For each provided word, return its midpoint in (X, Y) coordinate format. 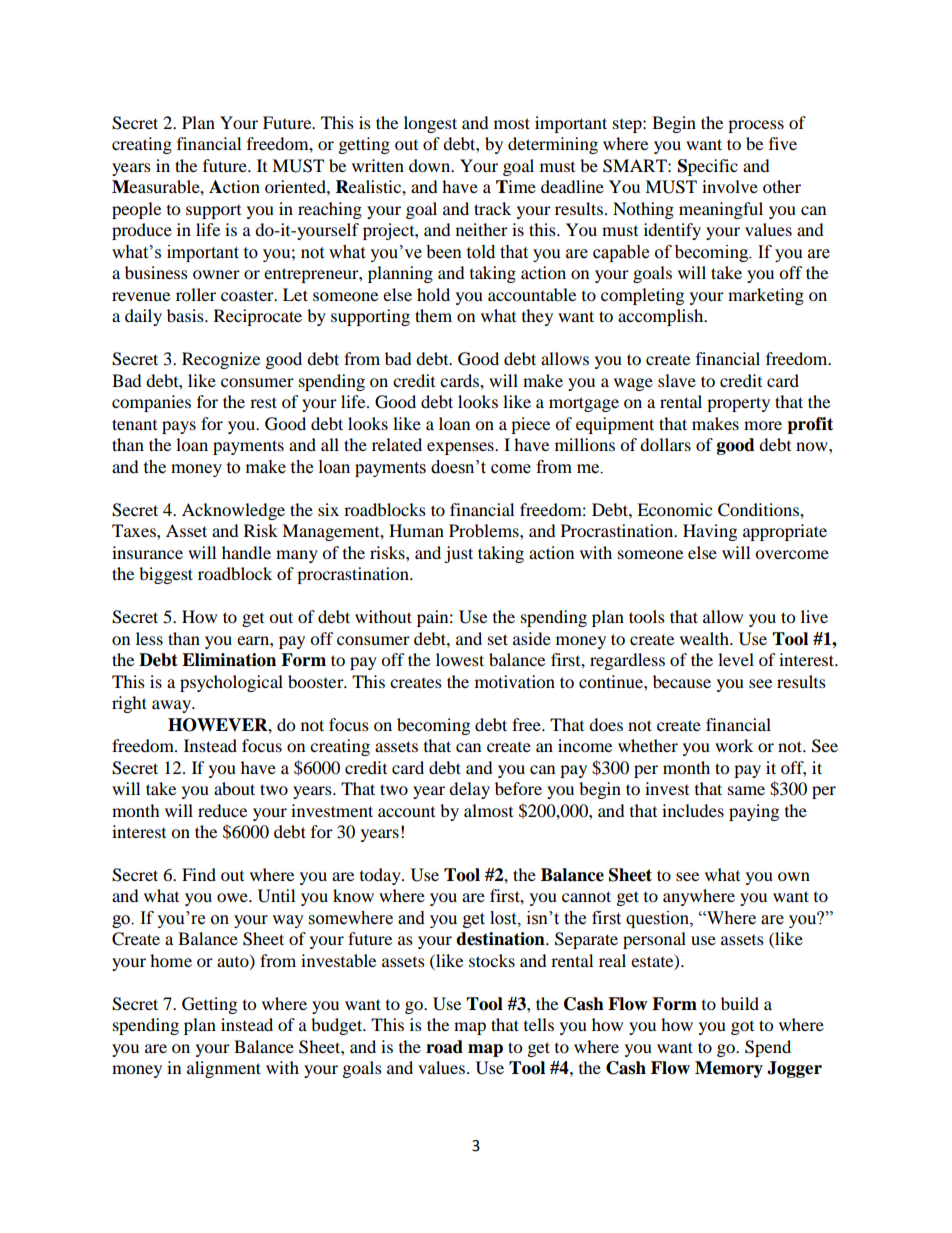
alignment (224, 1069)
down (431, 165)
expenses (461, 448)
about (234, 788)
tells (539, 1024)
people (136, 210)
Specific (708, 167)
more (763, 425)
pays (179, 427)
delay (469, 790)
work (734, 745)
